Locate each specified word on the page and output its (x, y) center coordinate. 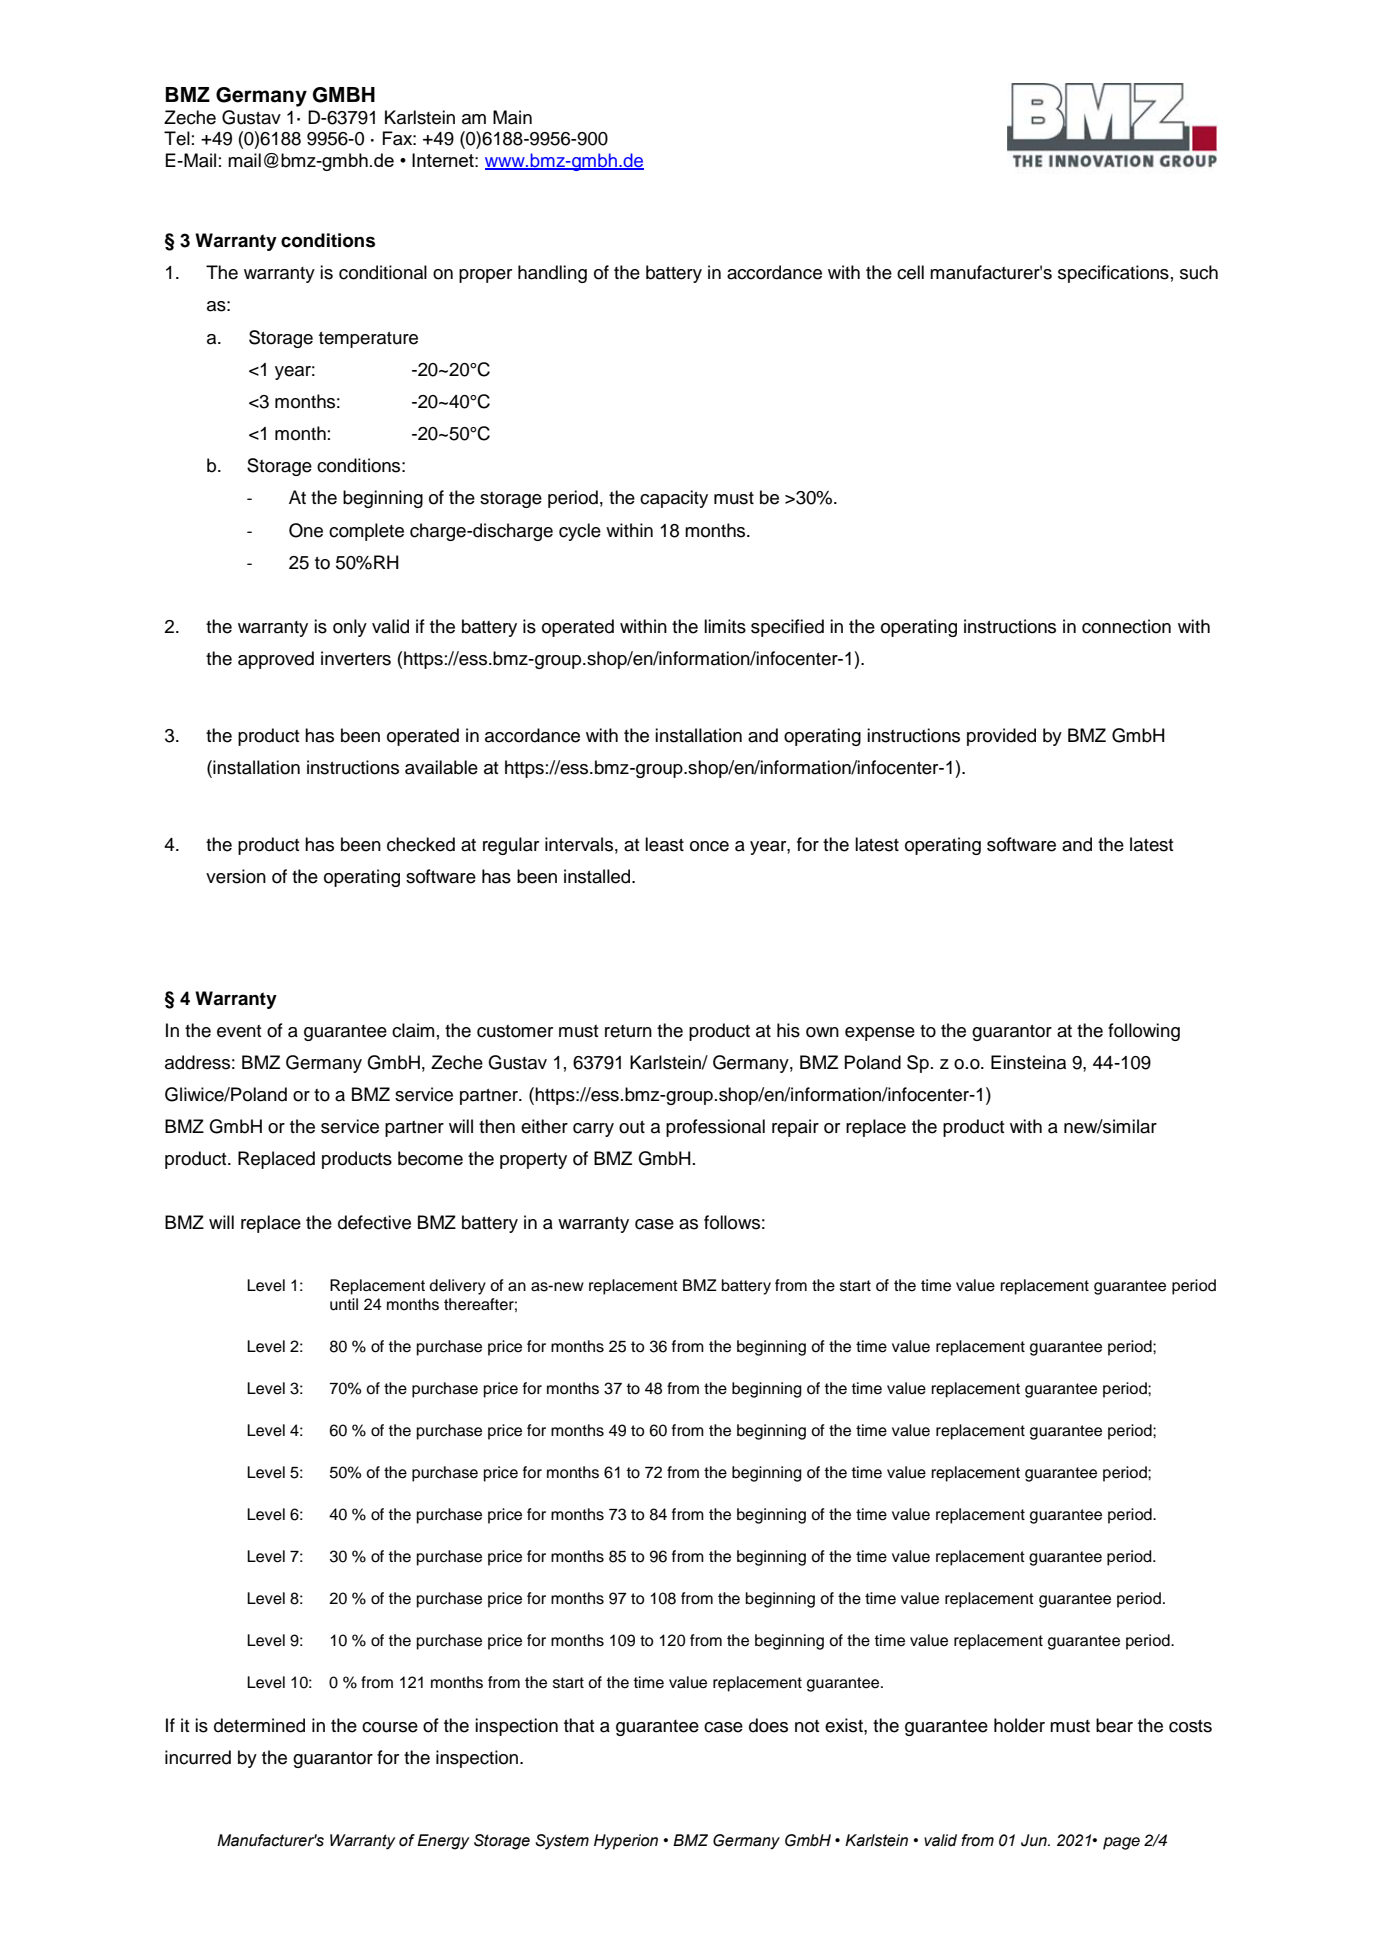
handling (552, 274)
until (344, 1304)
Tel (177, 138)
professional (715, 1128)
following (1144, 1032)
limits (725, 626)
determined (259, 1725)
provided (1001, 737)
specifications (1113, 274)
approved (276, 660)
